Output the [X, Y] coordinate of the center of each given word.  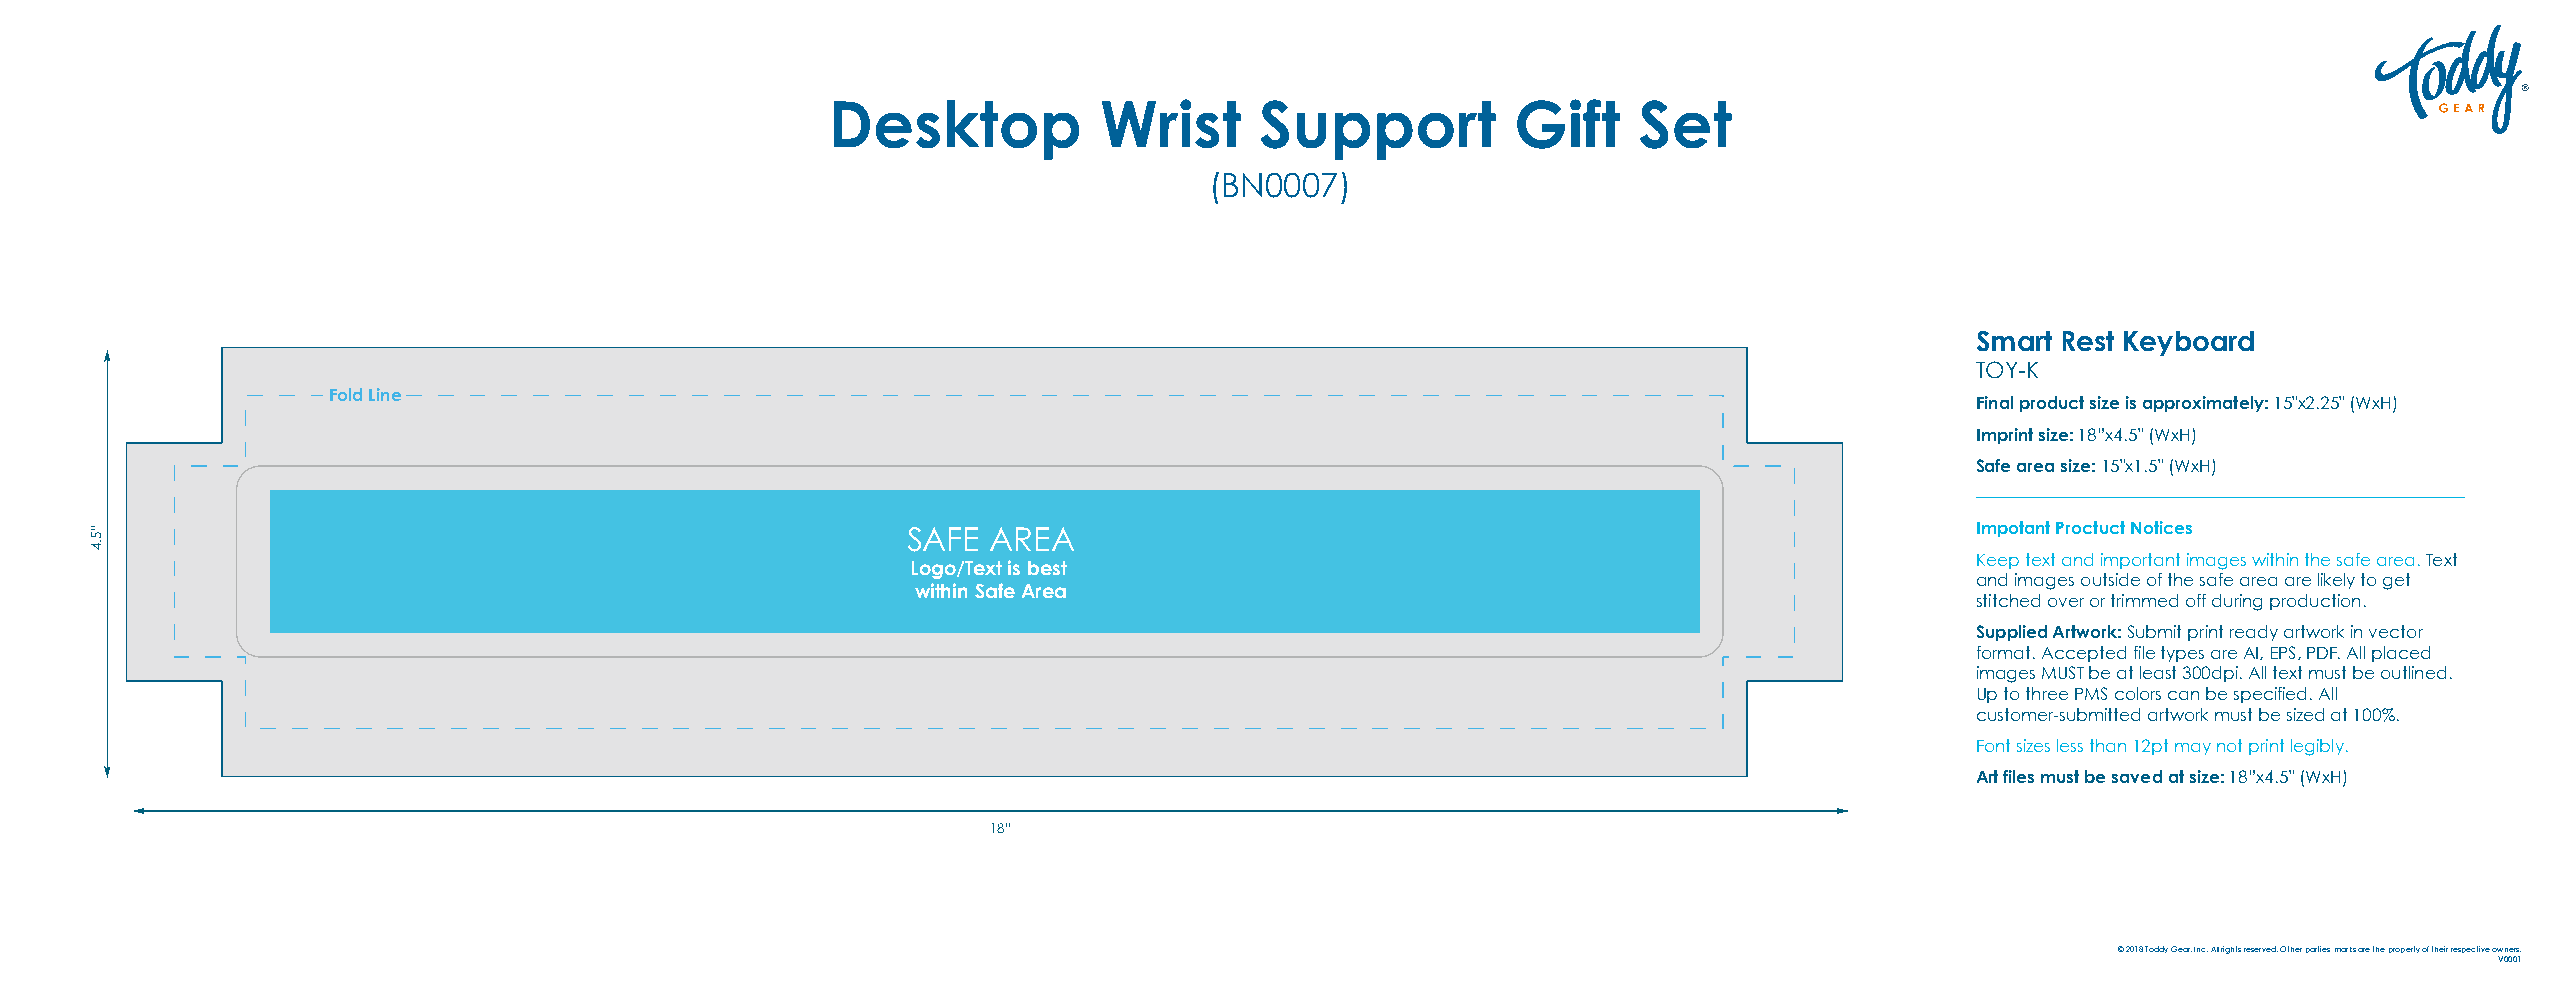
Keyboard [2189, 343]
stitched [2008, 600]
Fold [346, 394]
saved [2137, 776]
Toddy [2156, 949]
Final [1995, 402]
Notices [2161, 527]
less [2070, 745]
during [2237, 602]
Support [1378, 130]
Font [1993, 745]
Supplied [2012, 633]
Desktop [956, 130]
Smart [2014, 341]
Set [1686, 124]
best [1047, 568]
